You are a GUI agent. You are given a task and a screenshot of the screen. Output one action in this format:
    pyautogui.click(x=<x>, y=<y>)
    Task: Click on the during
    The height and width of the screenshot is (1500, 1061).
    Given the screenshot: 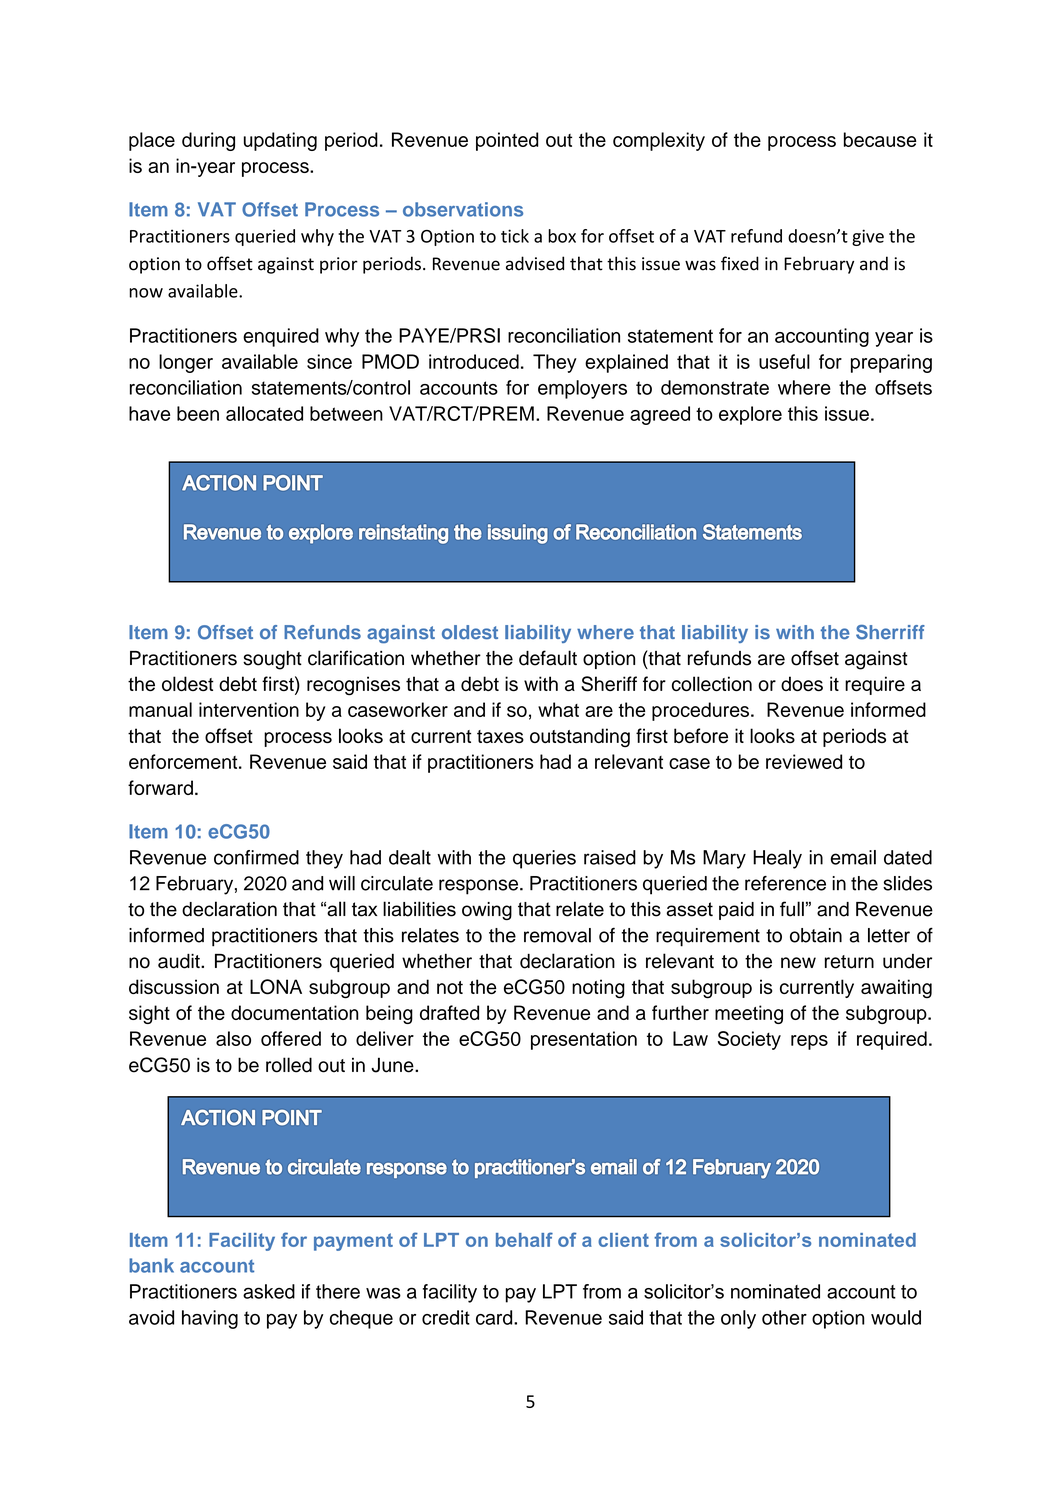 What is the action you would take?
    pyautogui.click(x=208, y=141)
